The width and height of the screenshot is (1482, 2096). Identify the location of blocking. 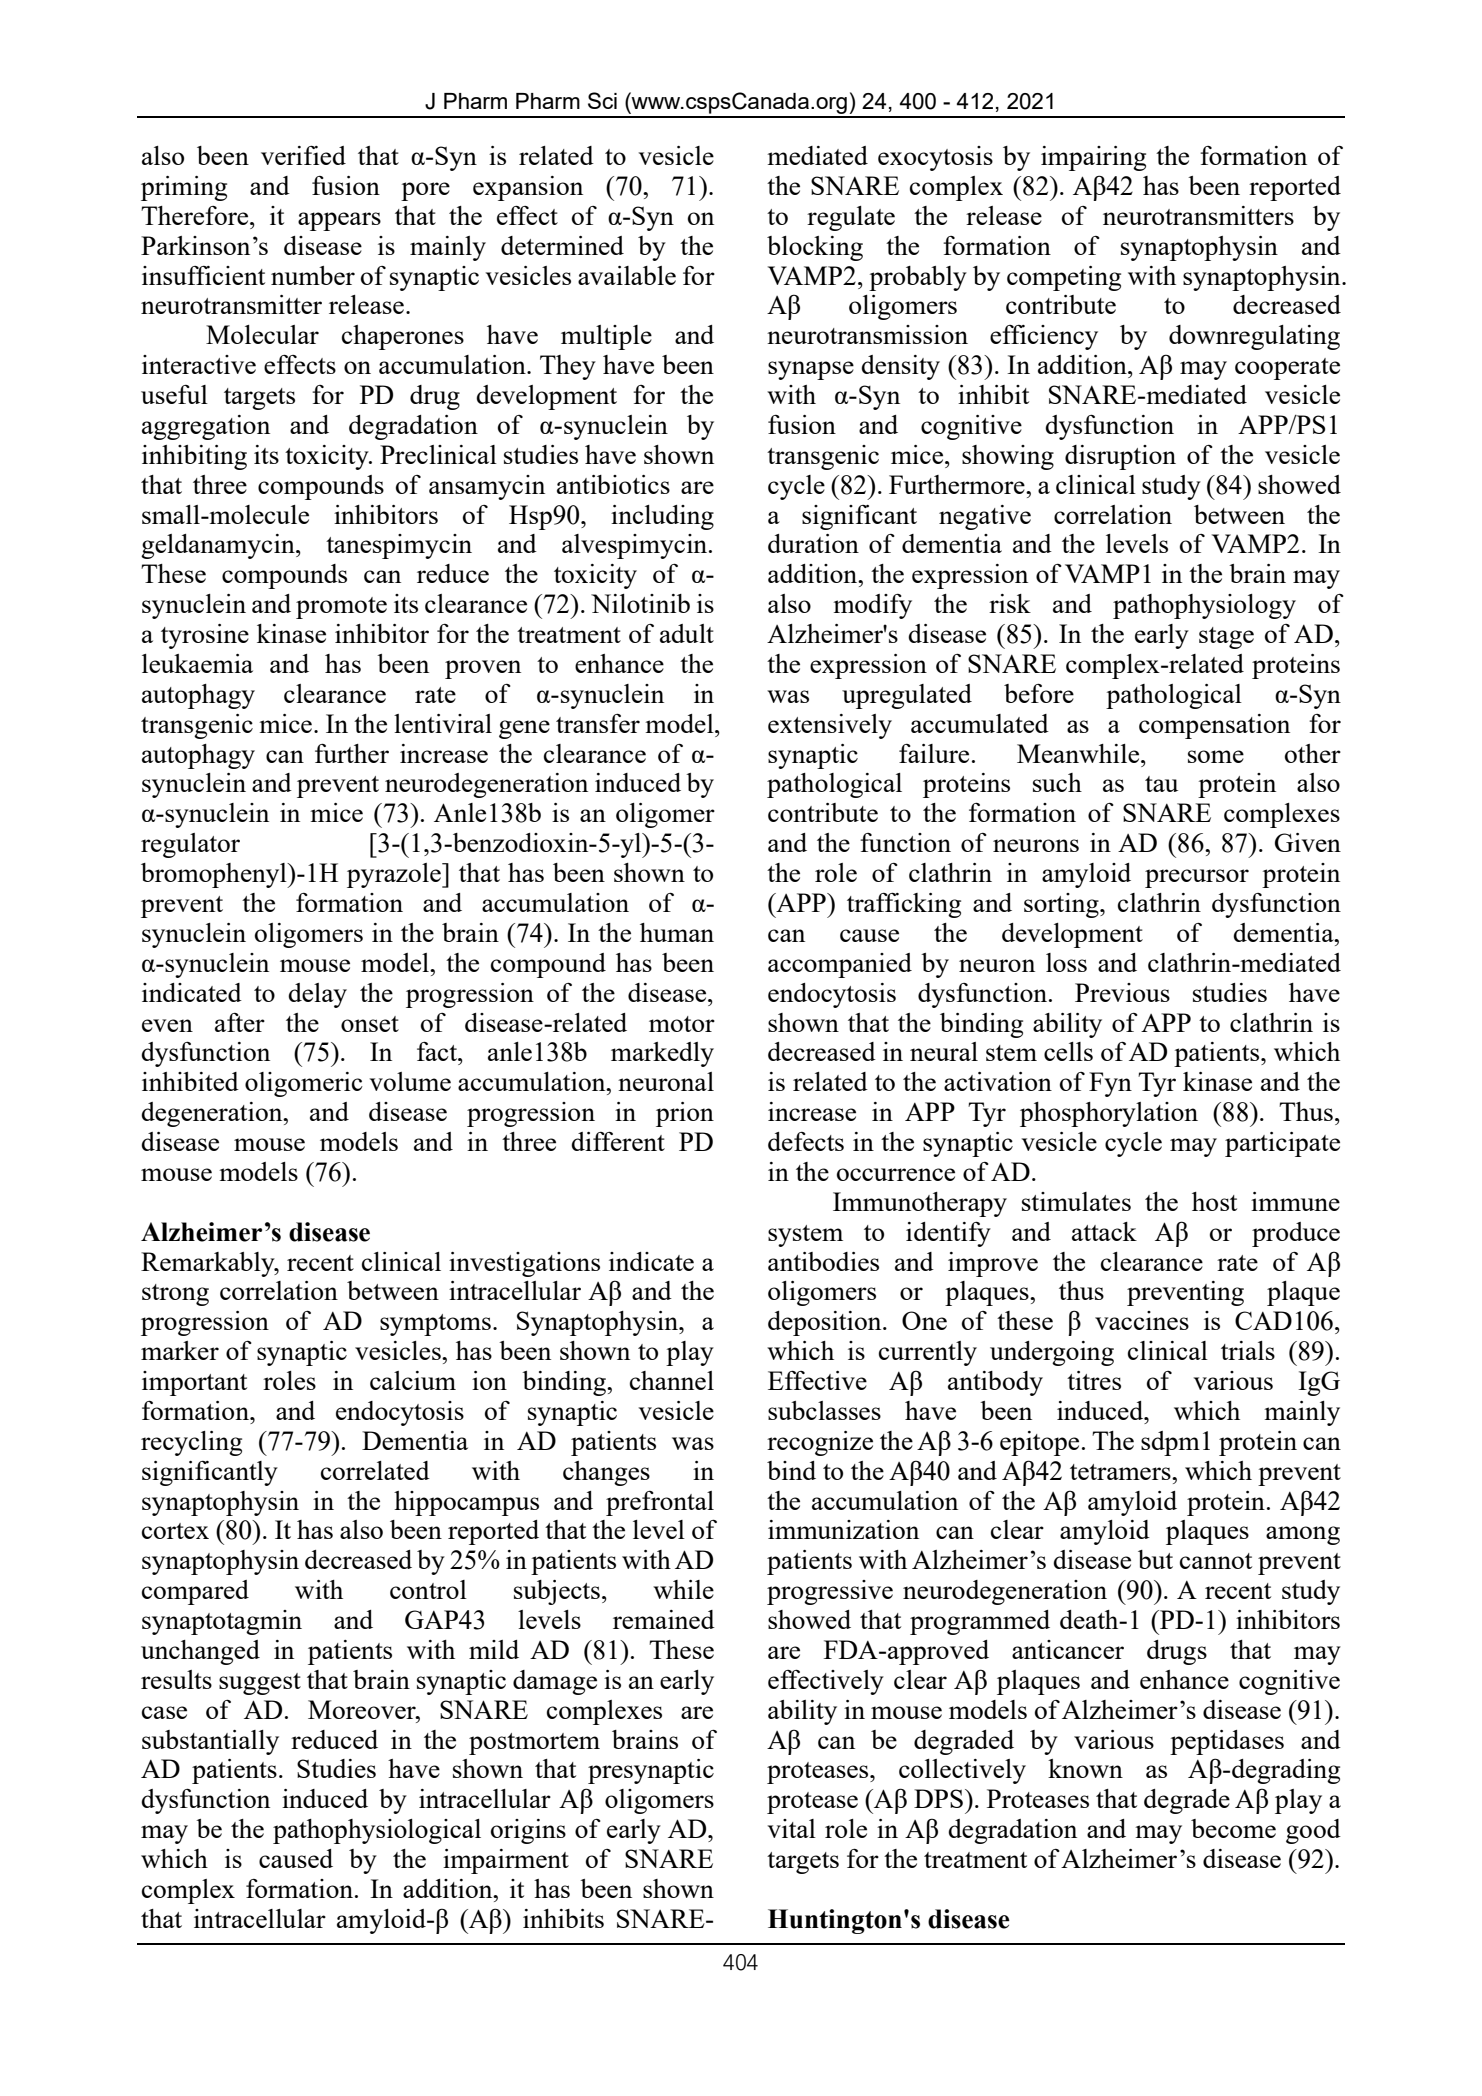
(815, 248).
